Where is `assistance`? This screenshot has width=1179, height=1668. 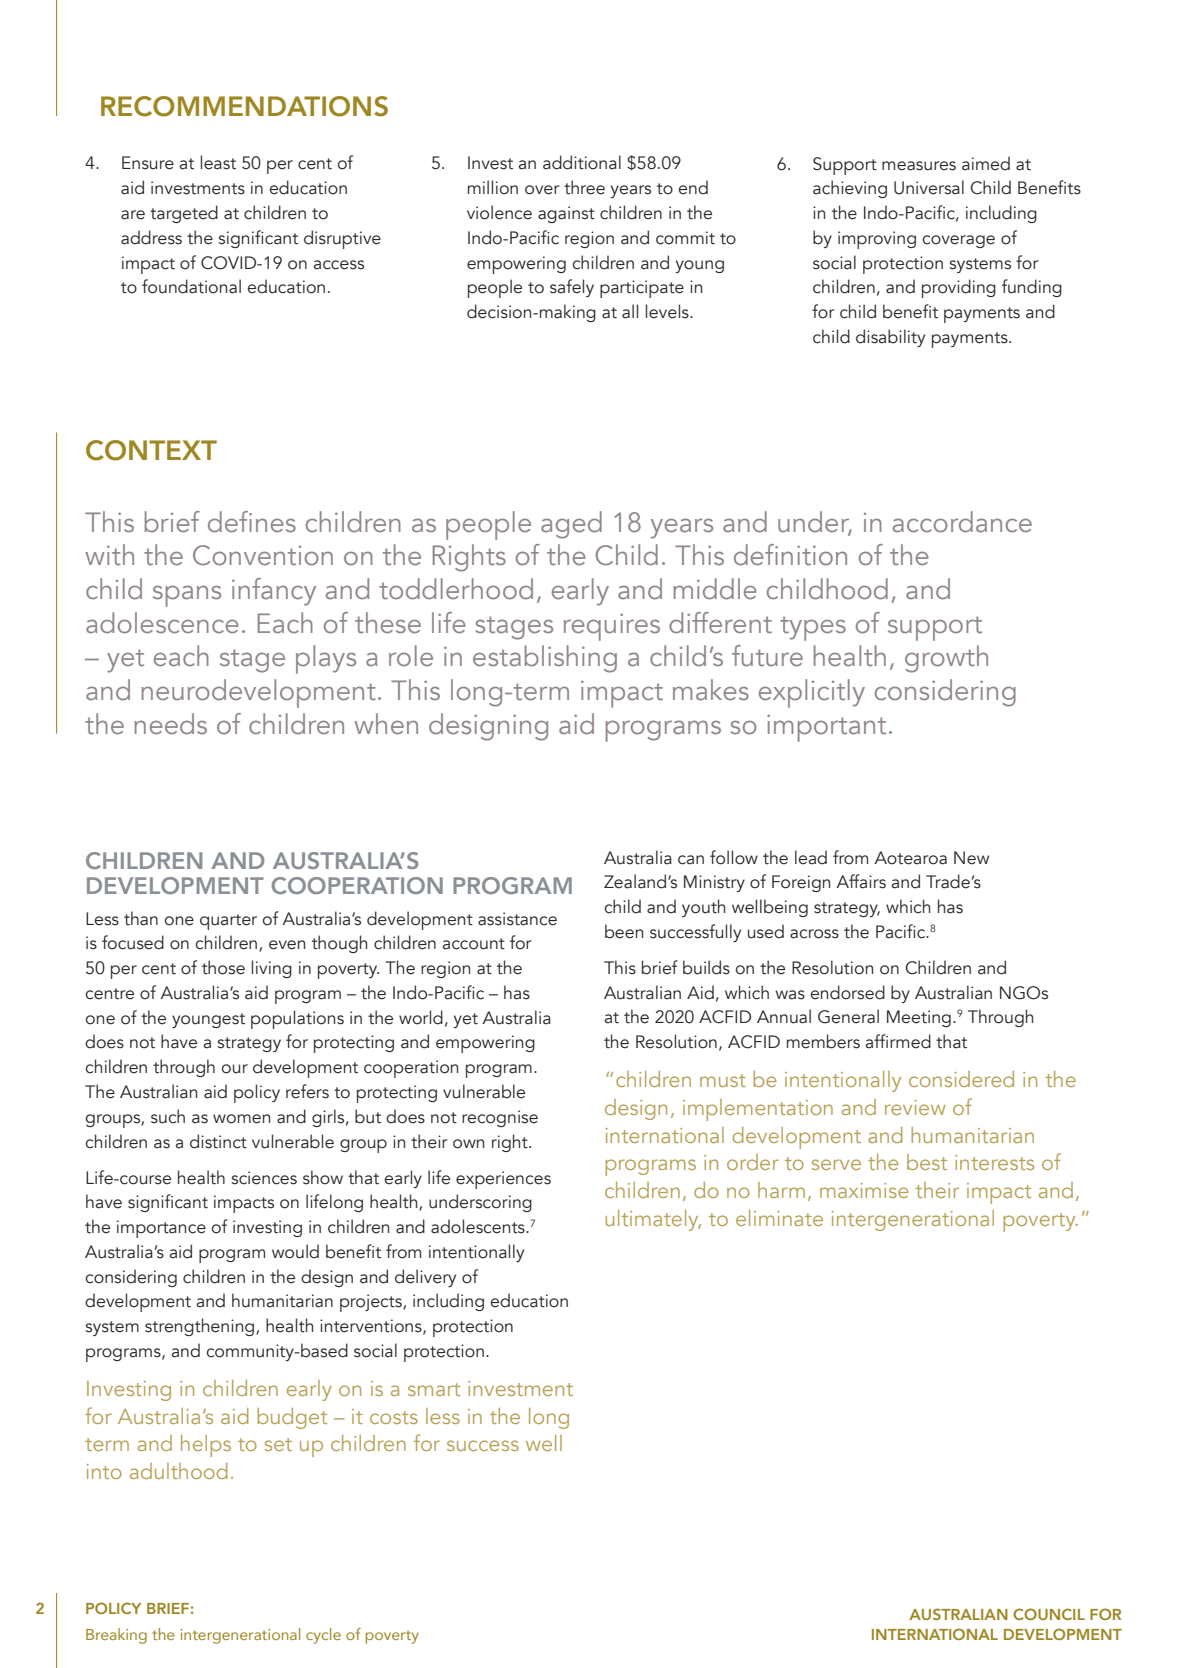
assistance is located at coordinates (517, 919).
